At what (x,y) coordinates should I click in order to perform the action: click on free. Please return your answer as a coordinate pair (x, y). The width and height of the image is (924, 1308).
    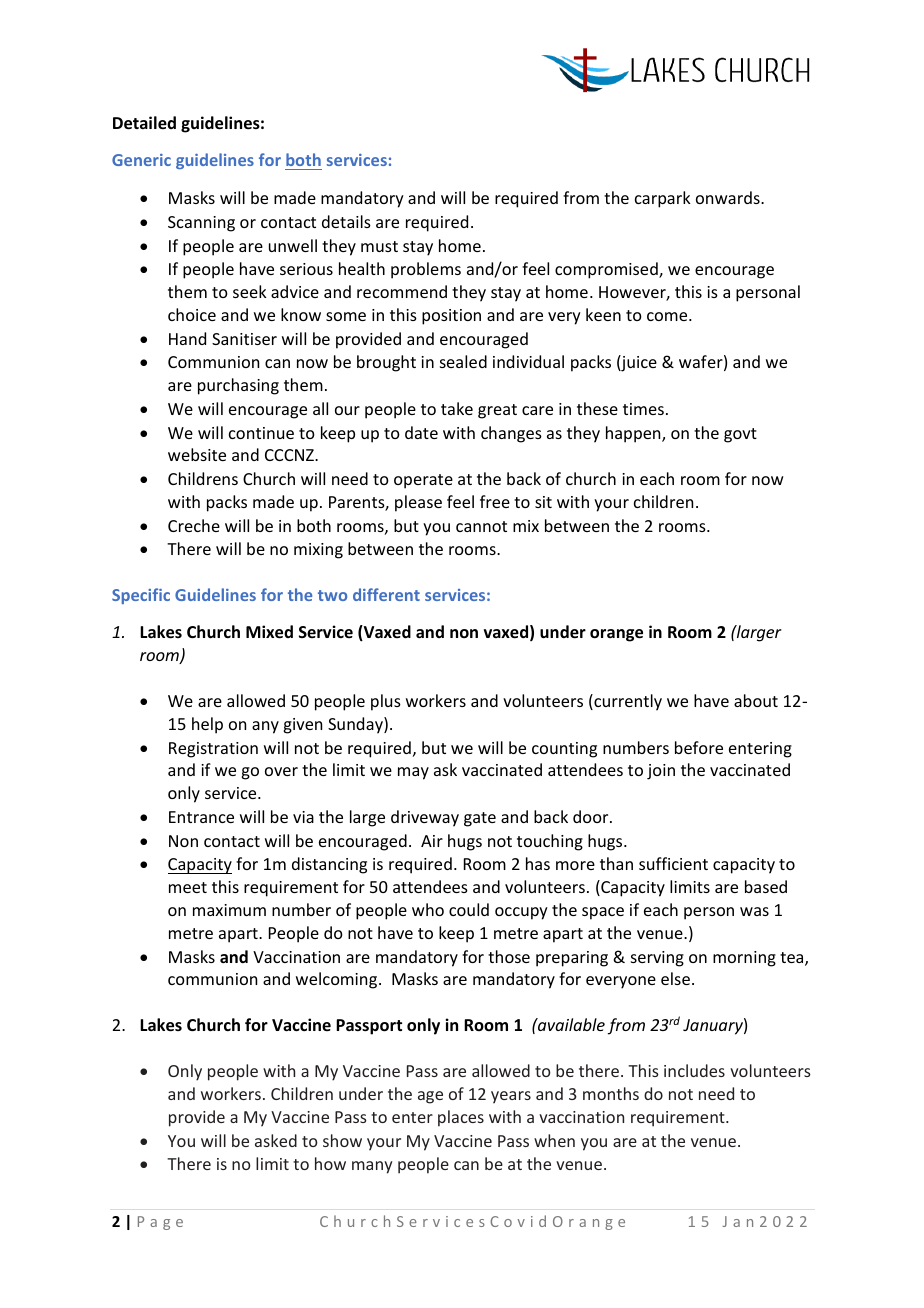
    Looking at the image, I should click on (495, 501).
